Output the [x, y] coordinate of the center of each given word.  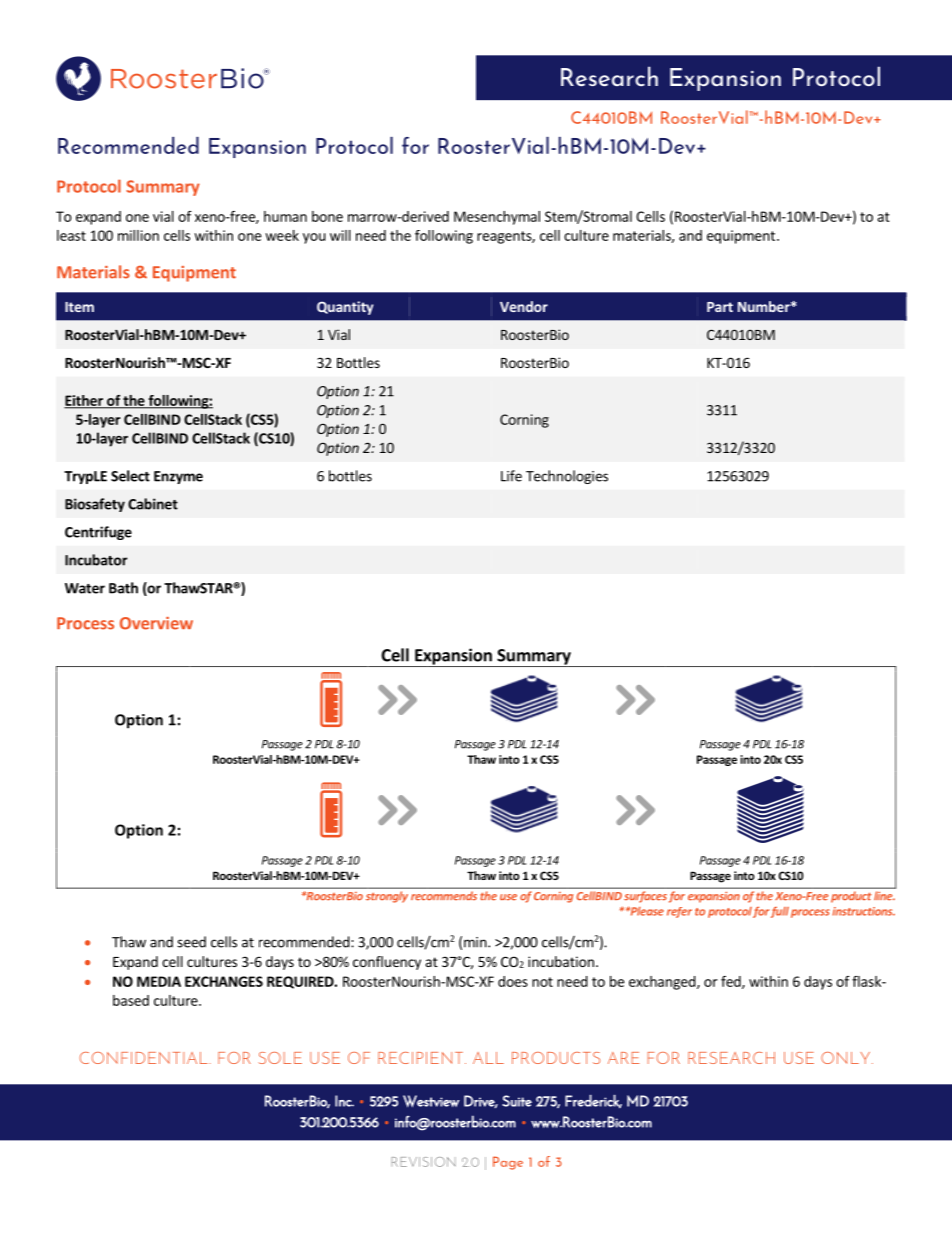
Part [720, 307]
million [138, 235]
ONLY [847, 1058]
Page [508, 1163]
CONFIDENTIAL [145, 1058]
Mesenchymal [497, 218]
